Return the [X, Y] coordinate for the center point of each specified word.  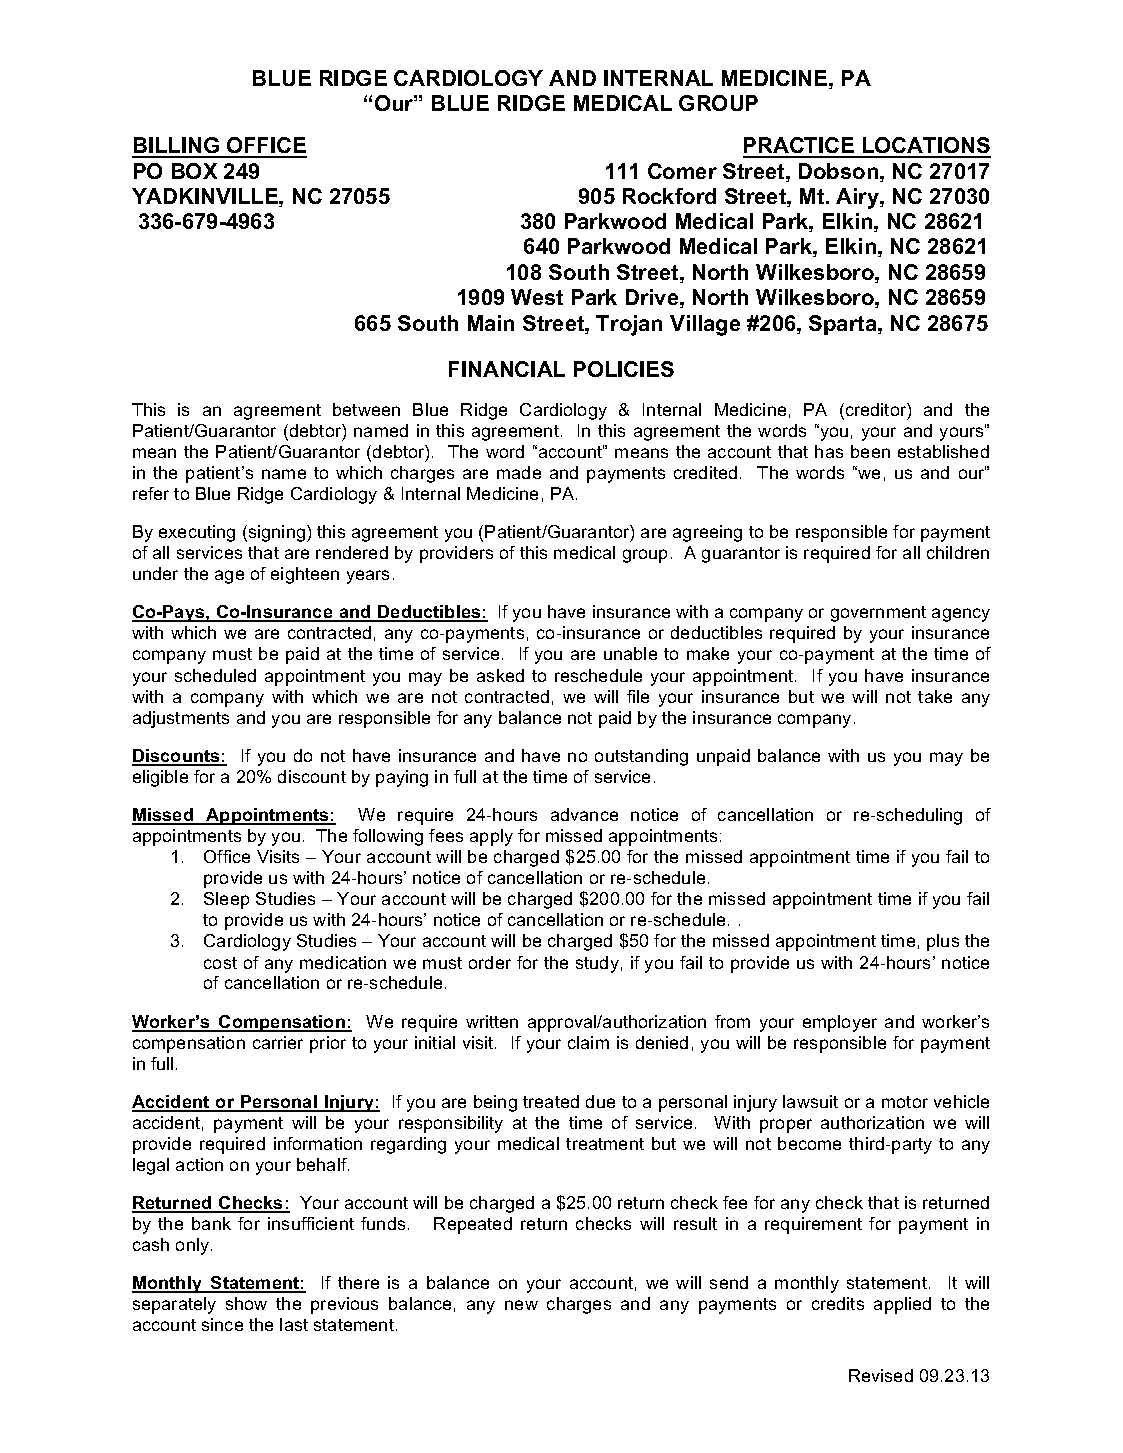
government [878, 614]
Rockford [669, 196]
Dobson [838, 171]
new [521, 1305]
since [222, 1324]
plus [943, 942]
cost [220, 963]
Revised [881, 1375]
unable [630, 653]
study [597, 964]
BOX [194, 171]
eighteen [305, 575]
